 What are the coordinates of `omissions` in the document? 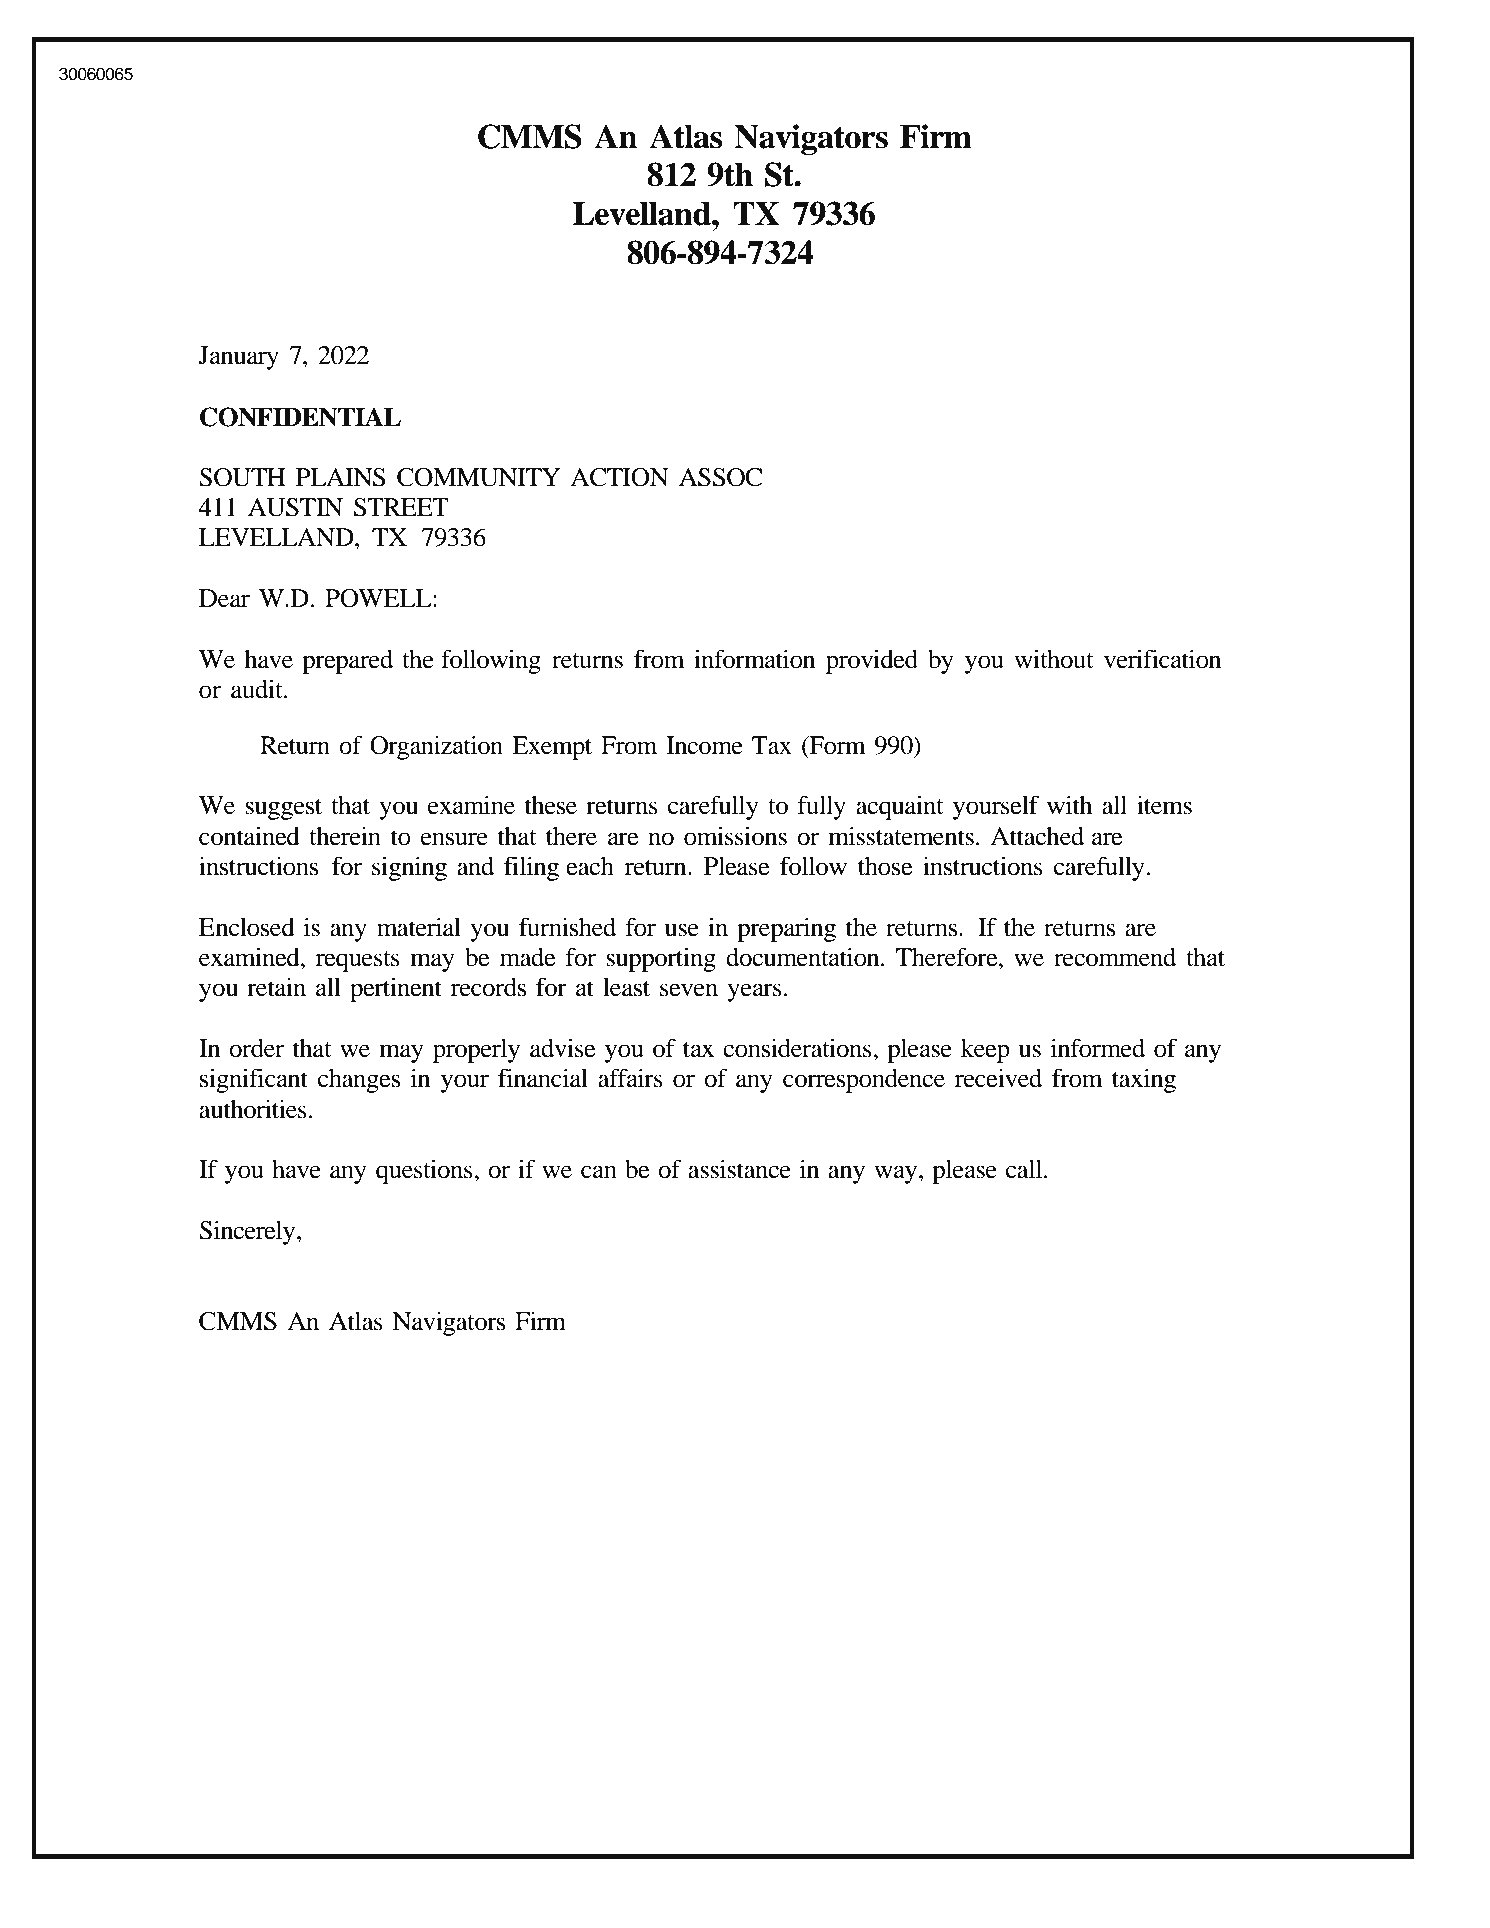 It's located at (735, 836).
